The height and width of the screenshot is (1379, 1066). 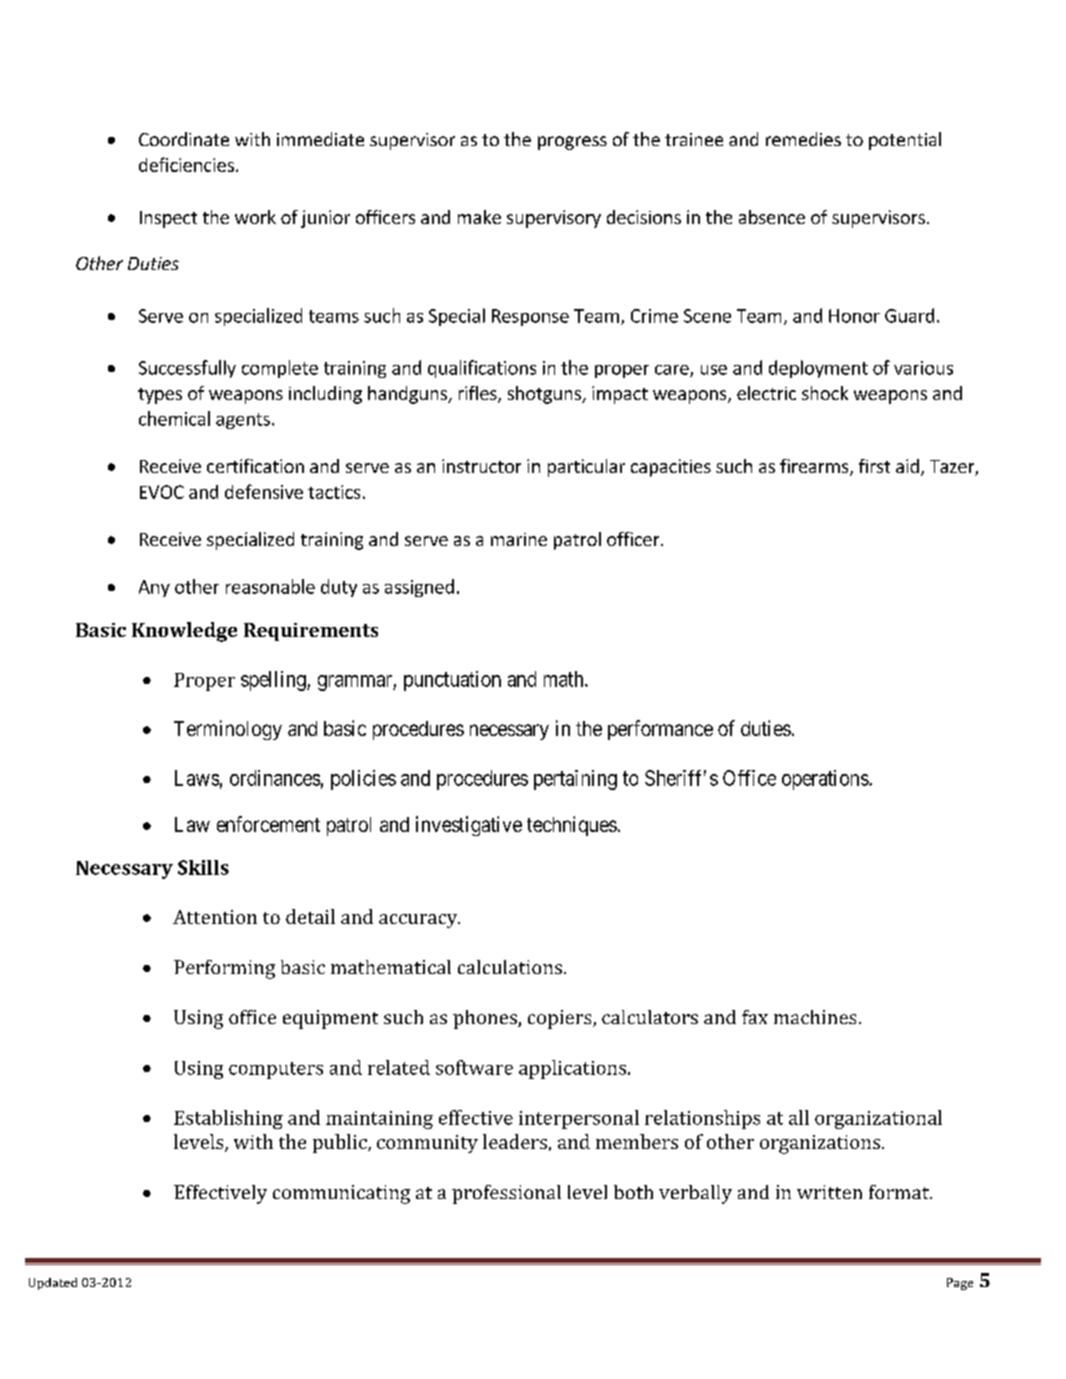 What do you see at coordinates (197, 778) in the screenshot?
I see `Laws` at bounding box center [197, 778].
